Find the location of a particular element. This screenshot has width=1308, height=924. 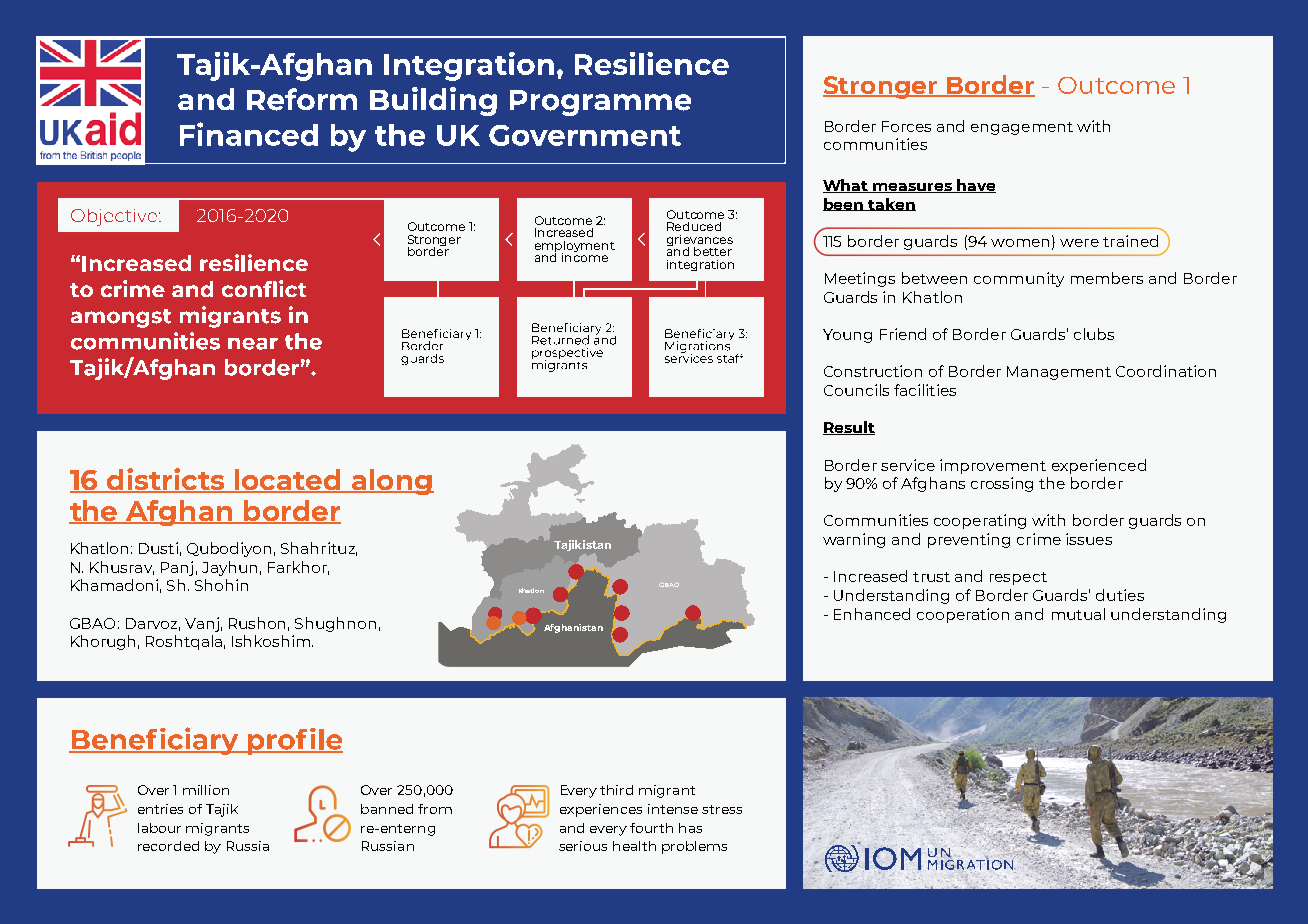

Enhanced is located at coordinates (872, 614).
